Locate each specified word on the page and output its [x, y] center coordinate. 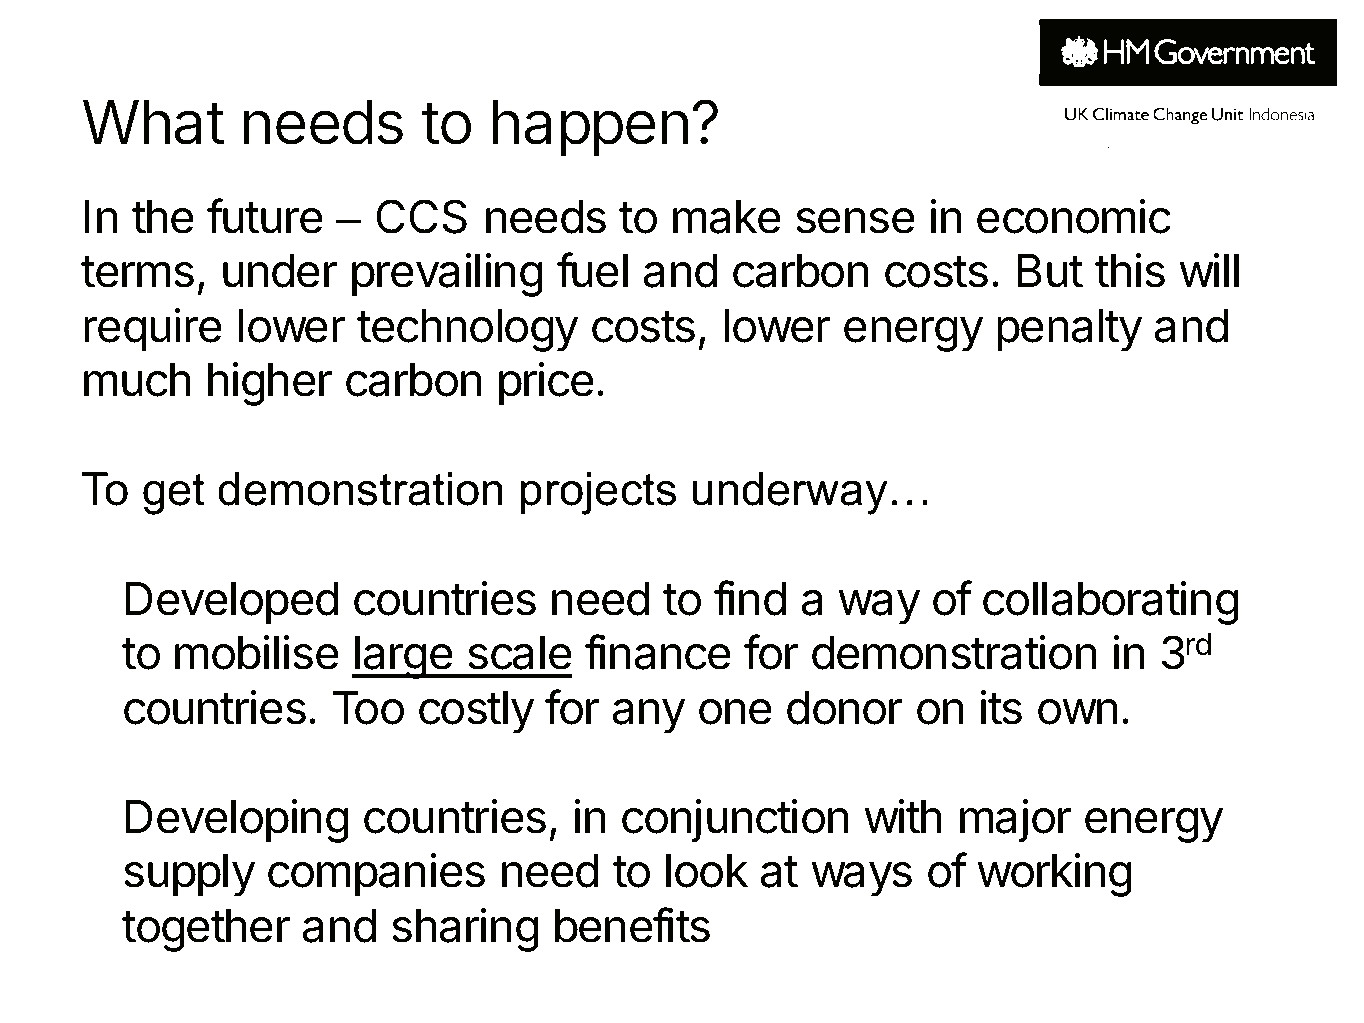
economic [1074, 216]
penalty [1069, 330]
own [1078, 712]
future [265, 216]
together [206, 930]
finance [658, 652]
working [1054, 875]
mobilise [257, 652]
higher [270, 384]
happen [590, 128]
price [546, 384]
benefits [632, 925]
